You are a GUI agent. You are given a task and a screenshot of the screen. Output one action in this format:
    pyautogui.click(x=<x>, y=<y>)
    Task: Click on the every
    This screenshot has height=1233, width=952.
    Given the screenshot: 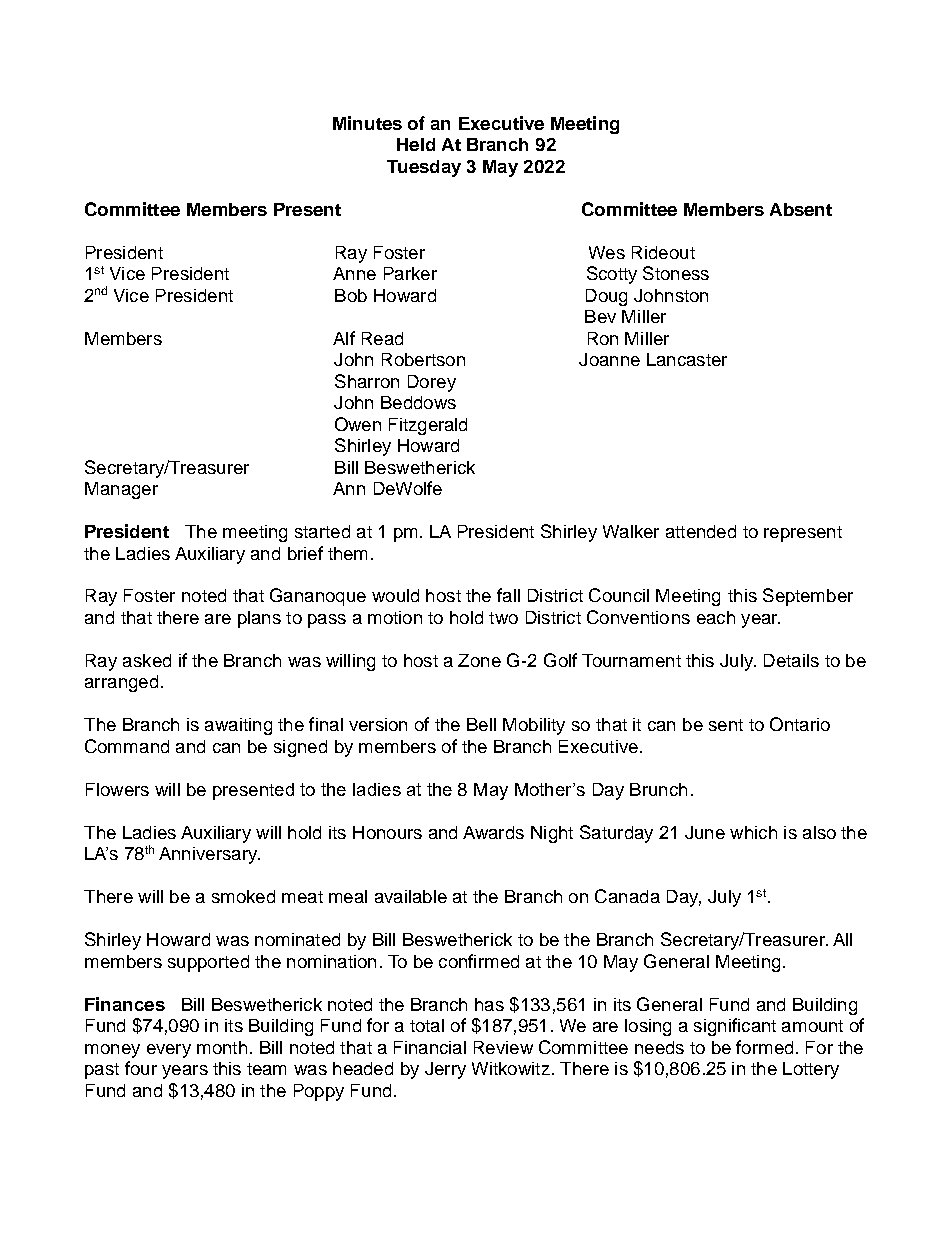 What is the action you would take?
    pyautogui.click(x=169, y=1051)
